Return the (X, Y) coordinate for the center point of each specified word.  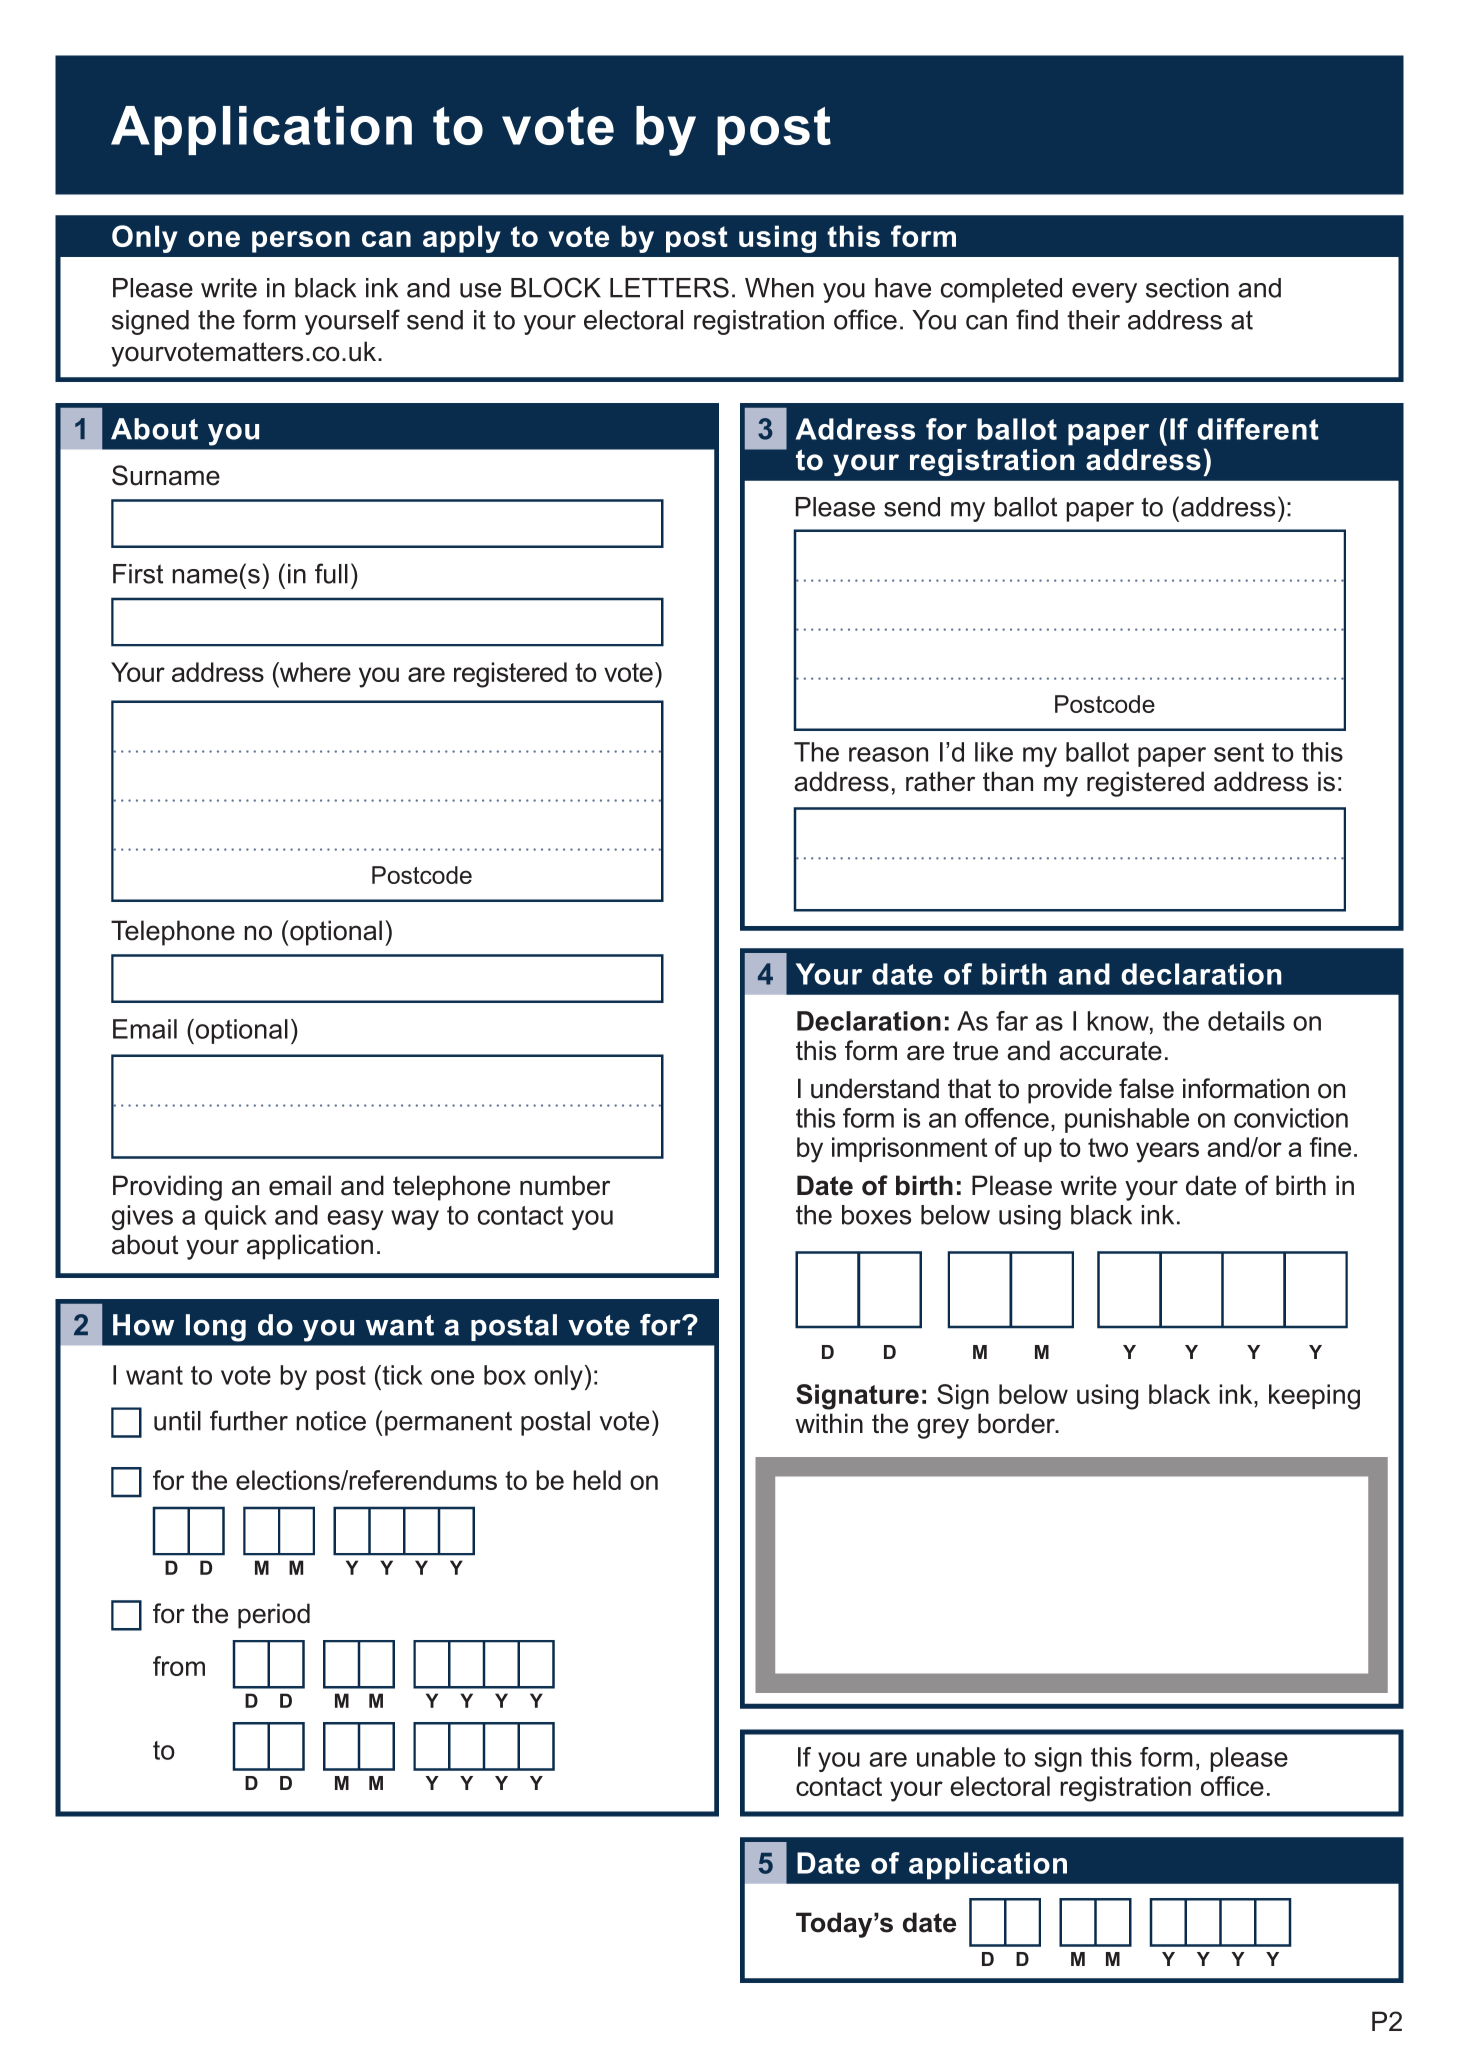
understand (875, 1088)
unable (956, 1757)
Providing (167, 1188)
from (179, 1666)
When (779, 288)
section (1187, 288)
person (301, 242)
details (1246, 1021)
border (1018, 1423)
